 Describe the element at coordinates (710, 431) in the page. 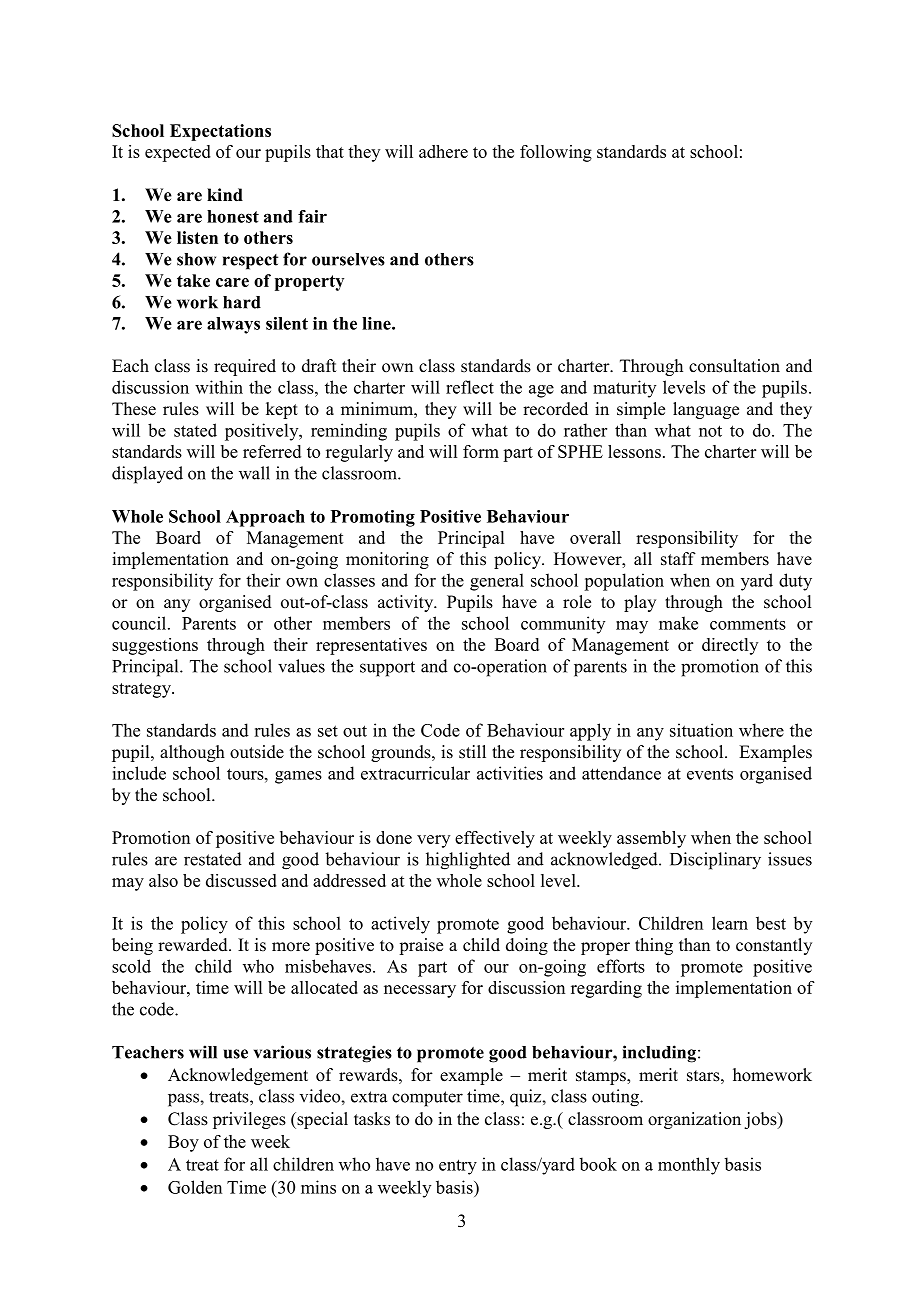

I see `not` at that location.
